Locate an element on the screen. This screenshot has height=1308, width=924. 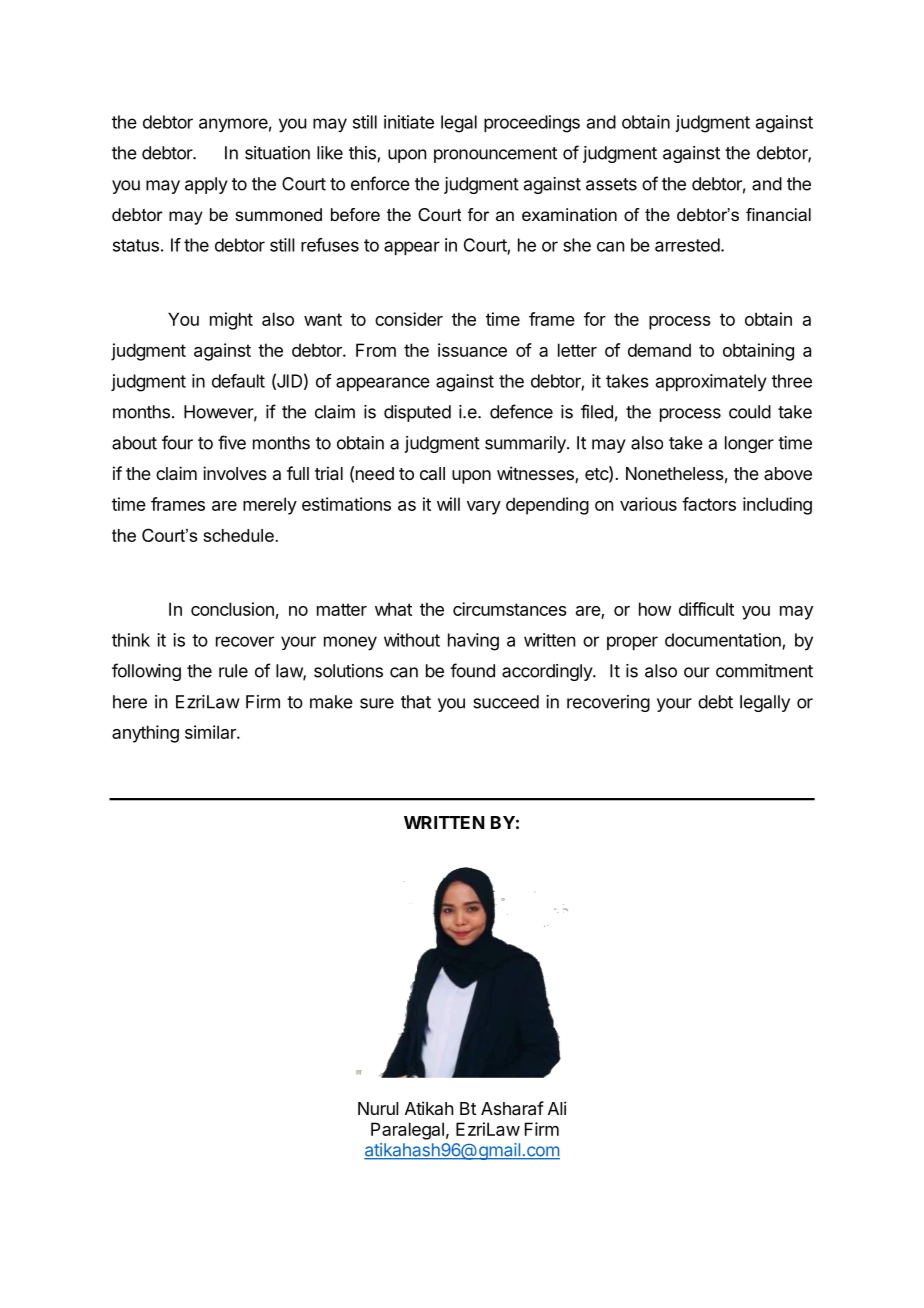
longer is located at coordinates (749, 444).
